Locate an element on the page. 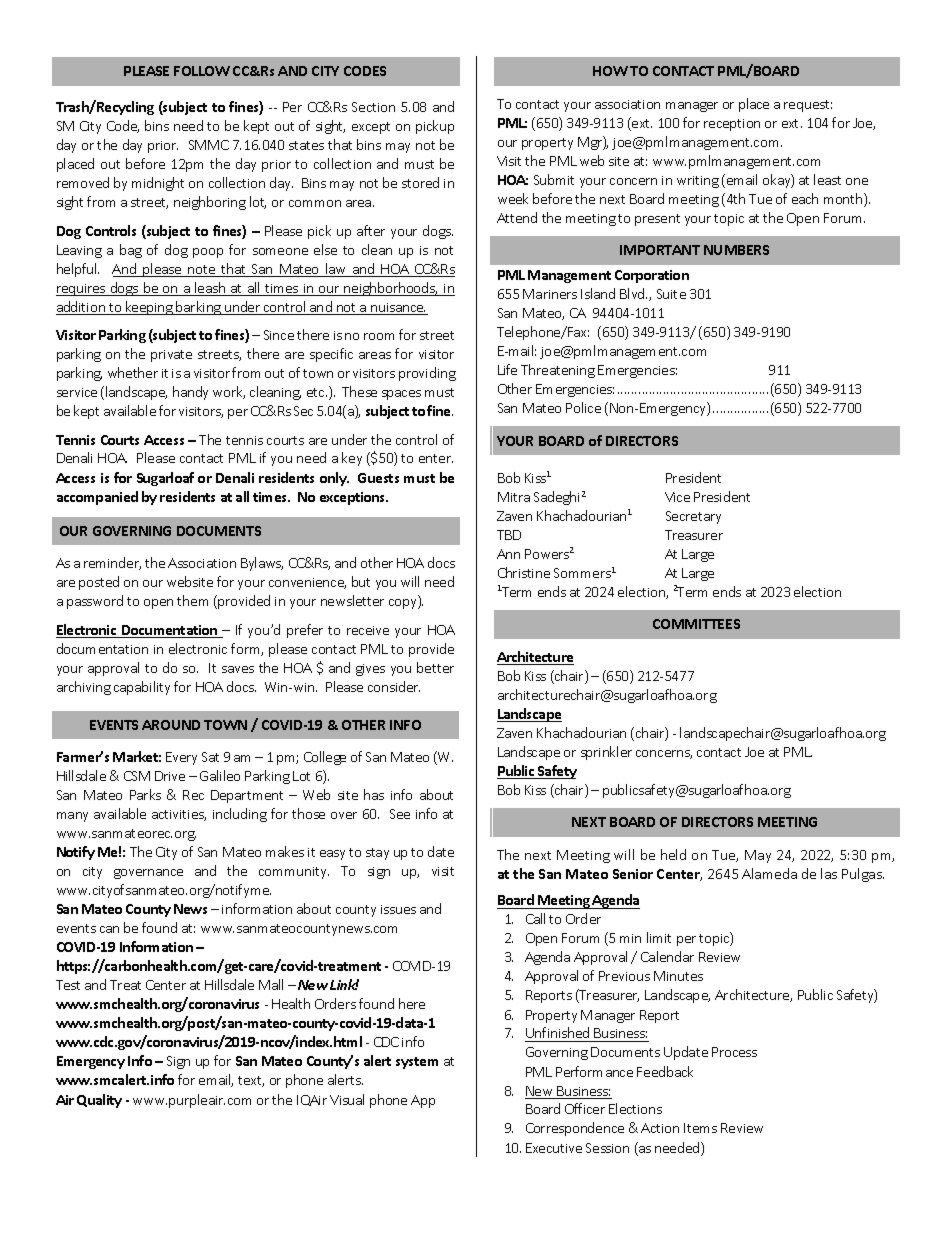 This page has height=1233, width=952. COMMITTEES is located at coordinates (696, 624).
